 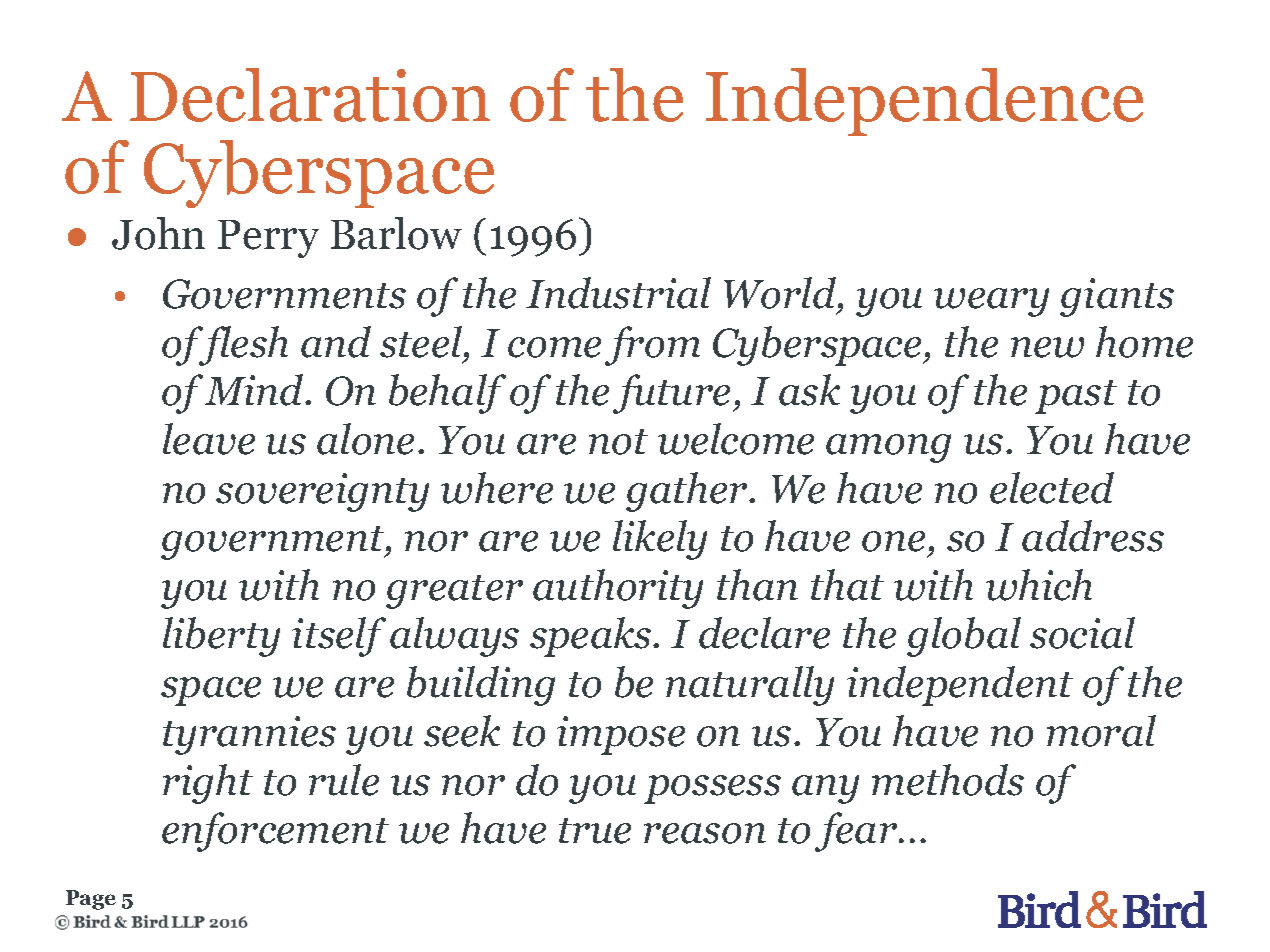 What do you see at coordinates (1052, 488) in the screenshot?
I see `elected` at bounding box center [1052, 488].
